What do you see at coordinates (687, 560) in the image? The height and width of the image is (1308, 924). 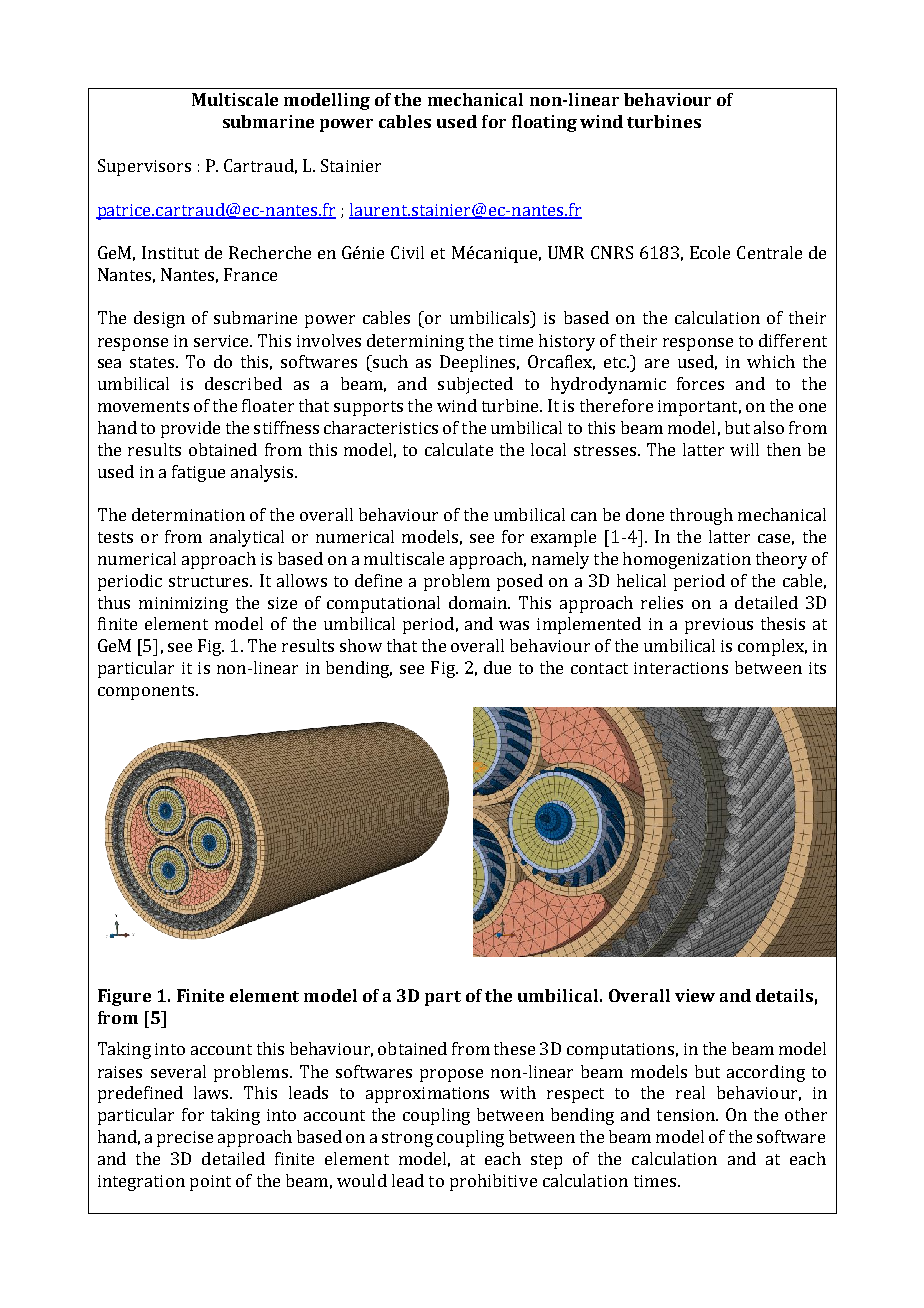 I see `homogenization` at bounding box center [687, 560].
